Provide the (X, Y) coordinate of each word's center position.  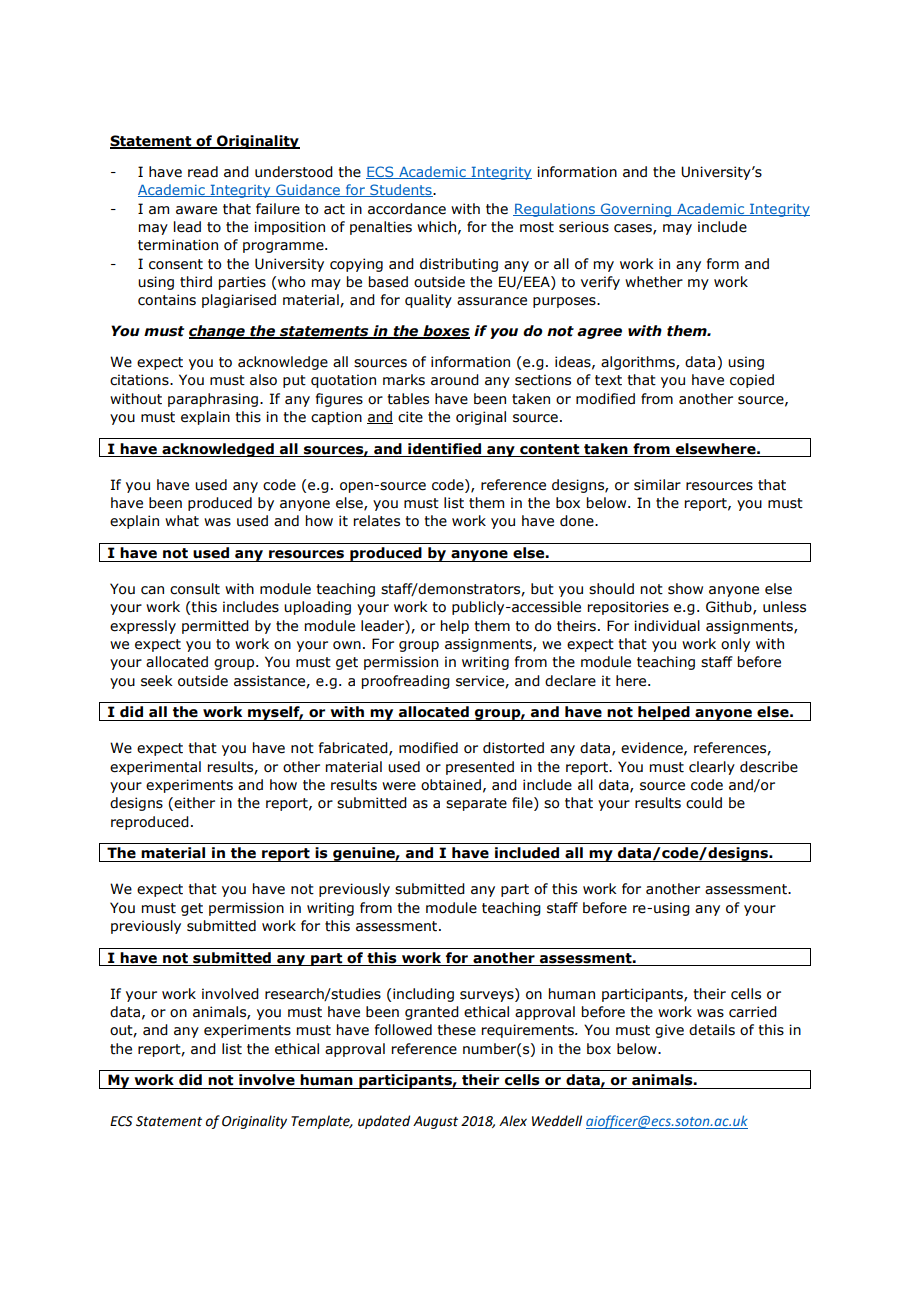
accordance (407, 209)
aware (196, 210)
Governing (636, 210)
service (481, 681)
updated (384, 1122)
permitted (215, 627)
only (735, 645)
